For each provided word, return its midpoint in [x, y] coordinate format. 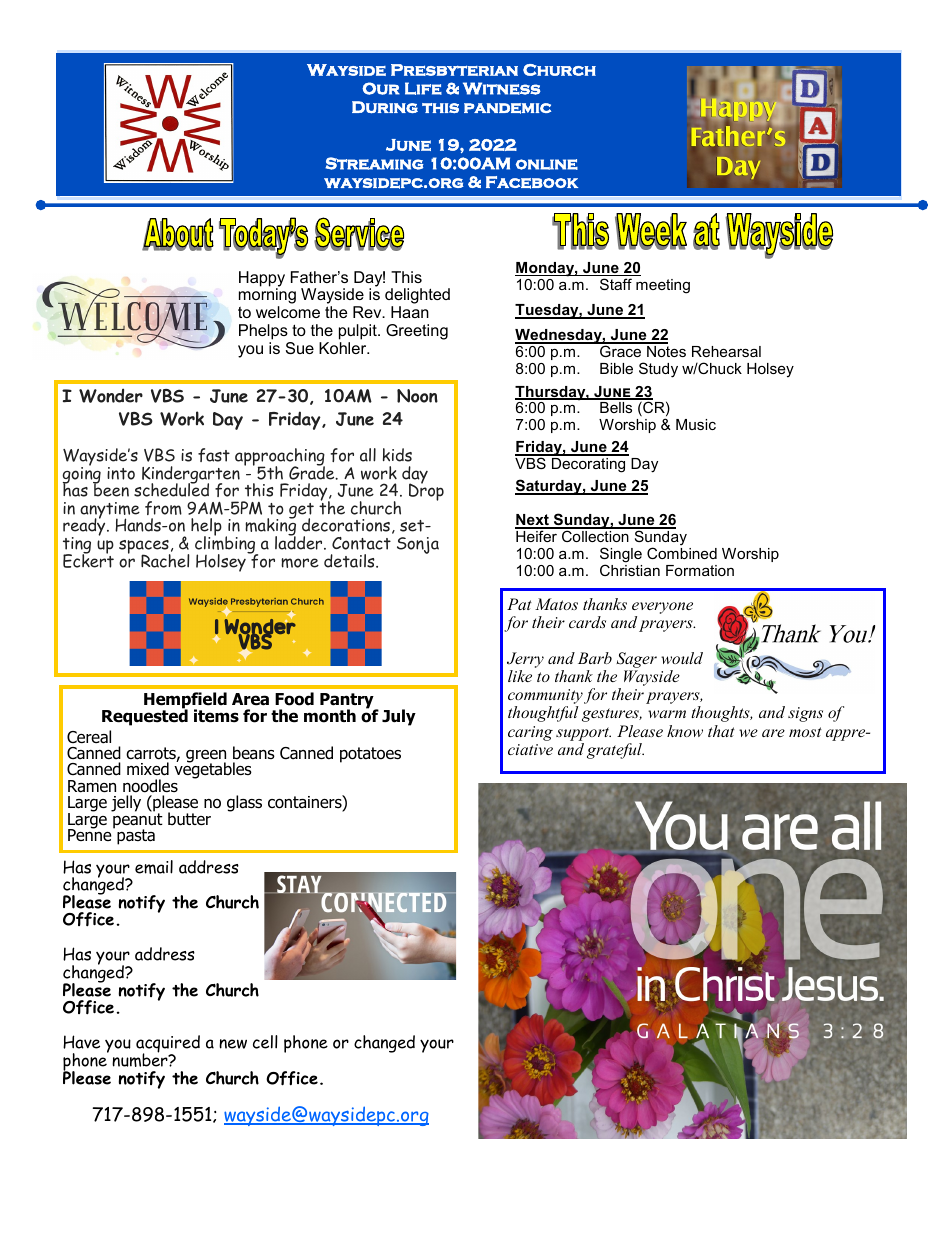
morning [267, 297]
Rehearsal [726, 351]
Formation [700, 570]
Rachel [165, 559]
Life [423, 88]
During [385, 107]
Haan [410, 312]
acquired [168, 1045]
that [721, 731]
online [547, 164]
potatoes [370, 755]
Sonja [418, 545]
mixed [148, 769]
